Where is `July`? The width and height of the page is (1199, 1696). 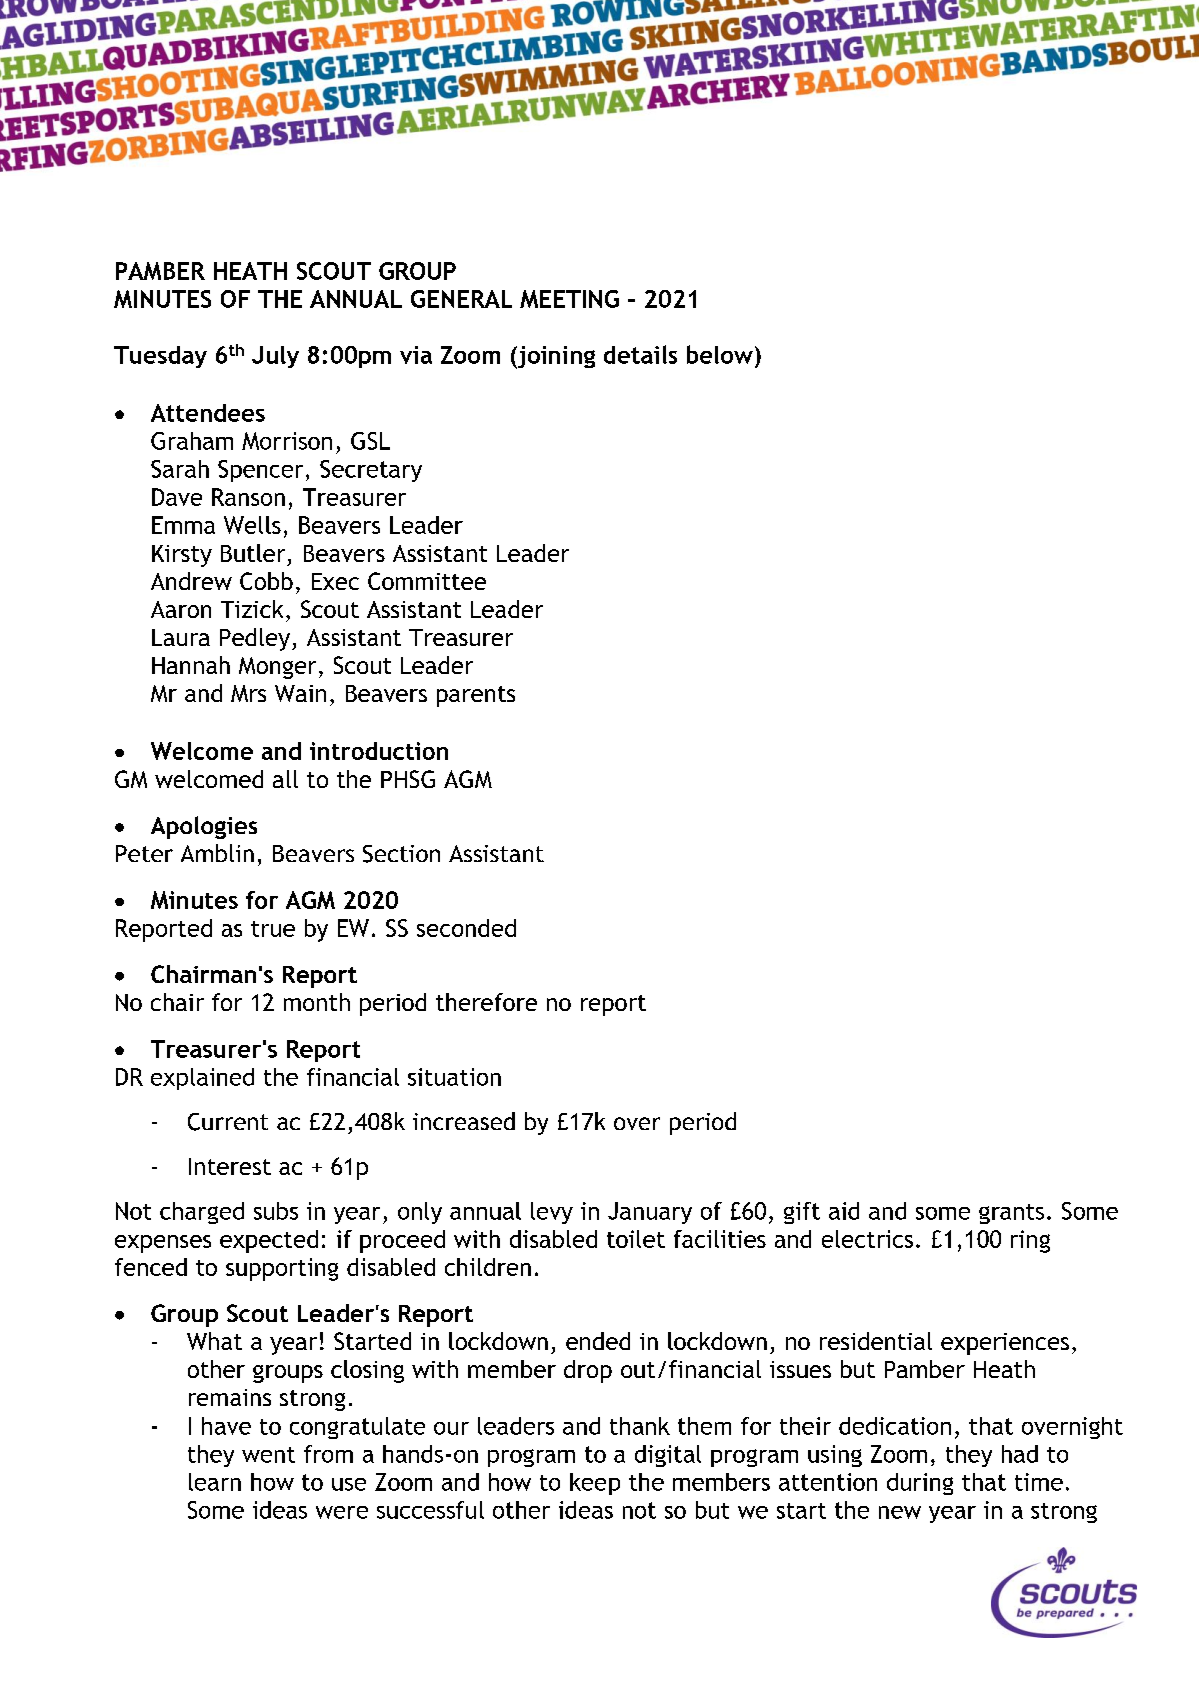
July is located at coordinates (275, 357).
